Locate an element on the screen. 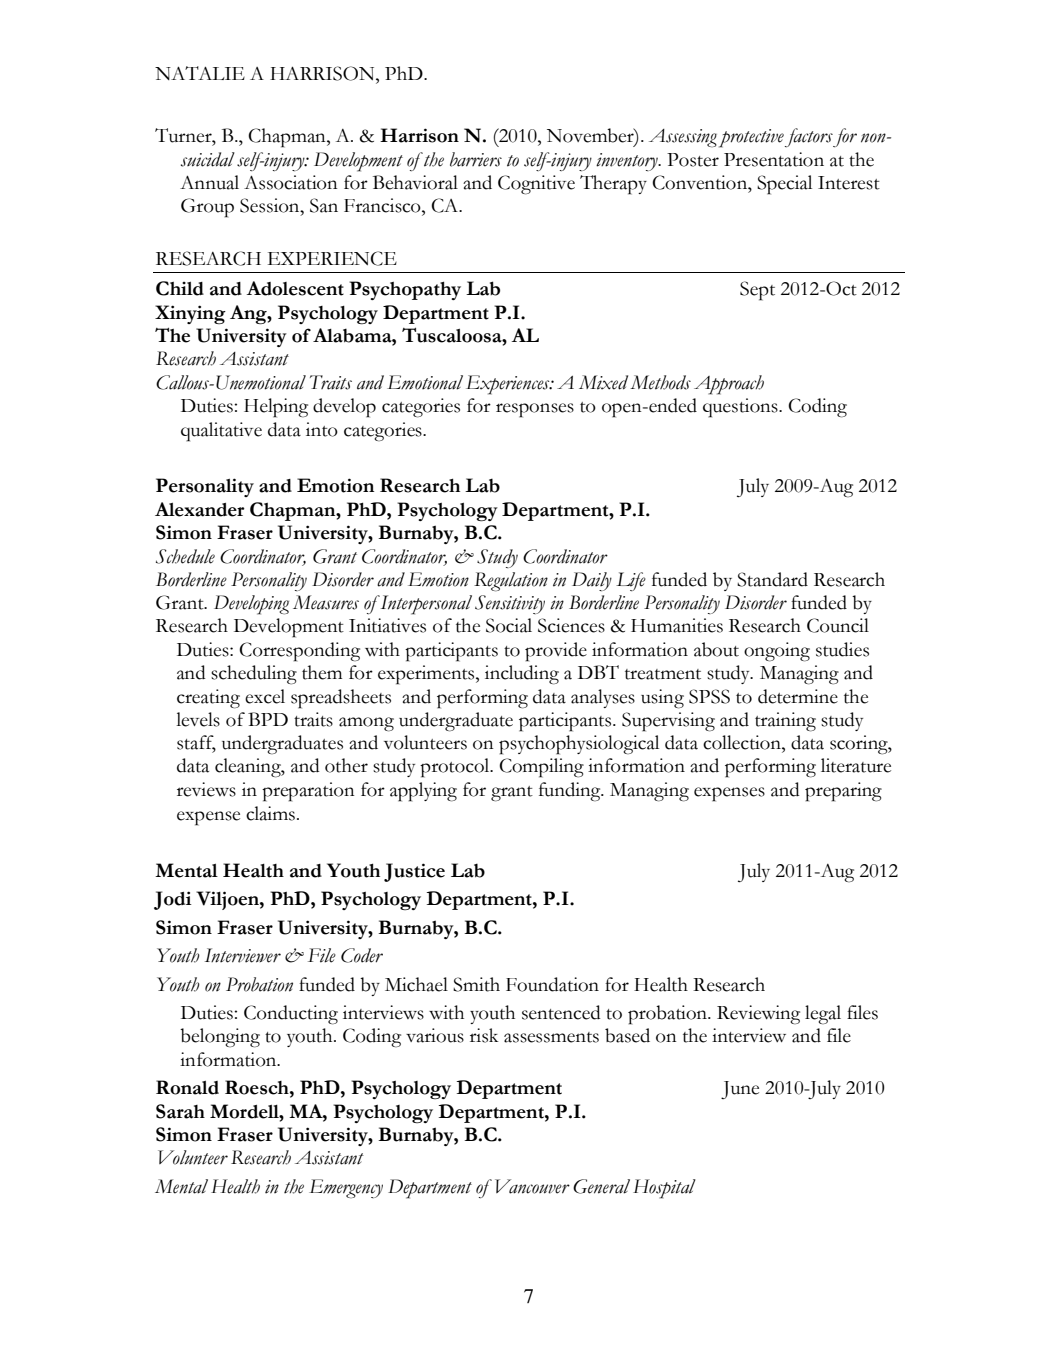  Sarah is located at coordinates (180, 1111).
